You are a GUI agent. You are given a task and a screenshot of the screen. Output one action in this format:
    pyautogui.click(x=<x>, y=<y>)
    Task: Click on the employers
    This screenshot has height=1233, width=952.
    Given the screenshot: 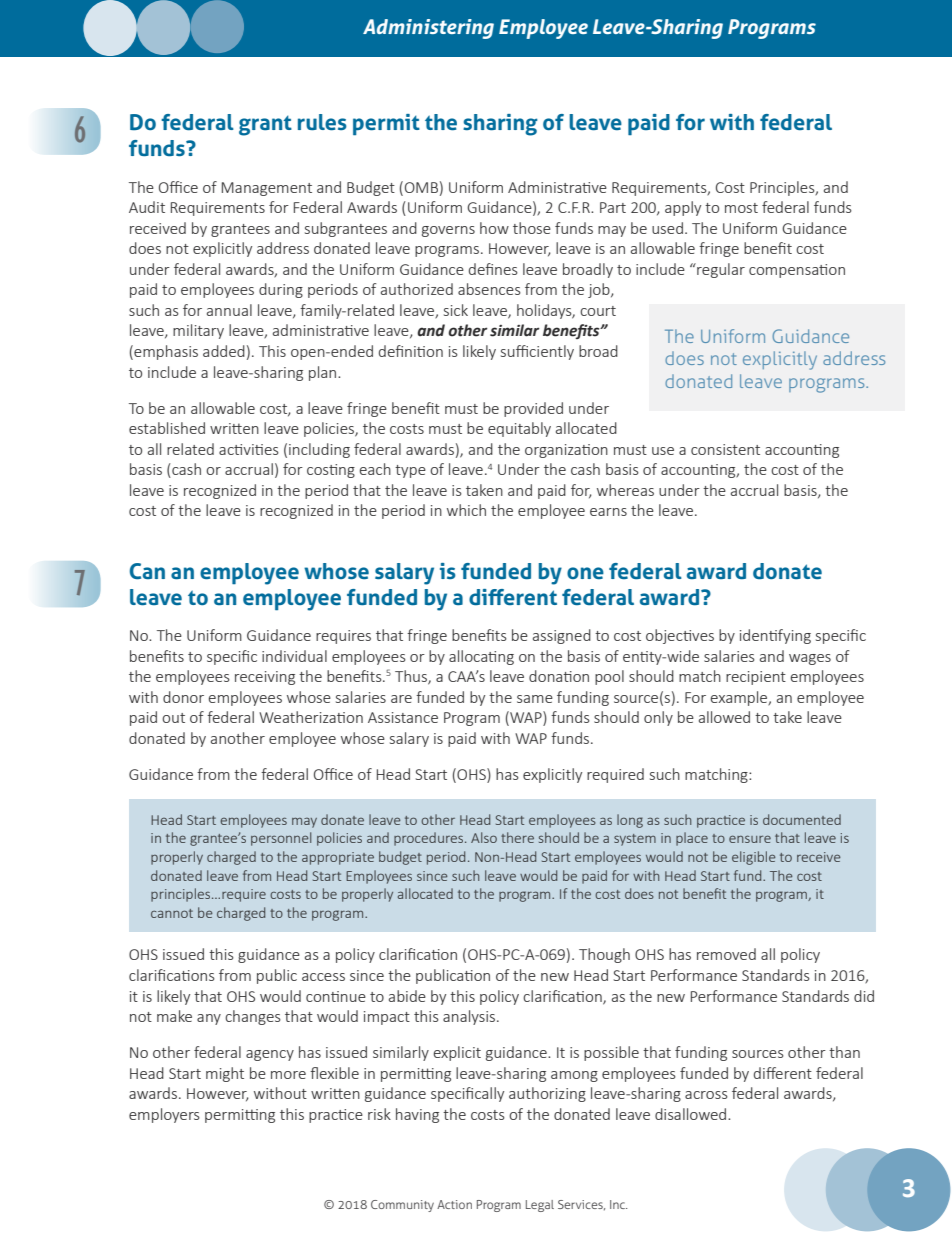 What is the action you would take?
    pyautogui.click(x=164, y=1115)
